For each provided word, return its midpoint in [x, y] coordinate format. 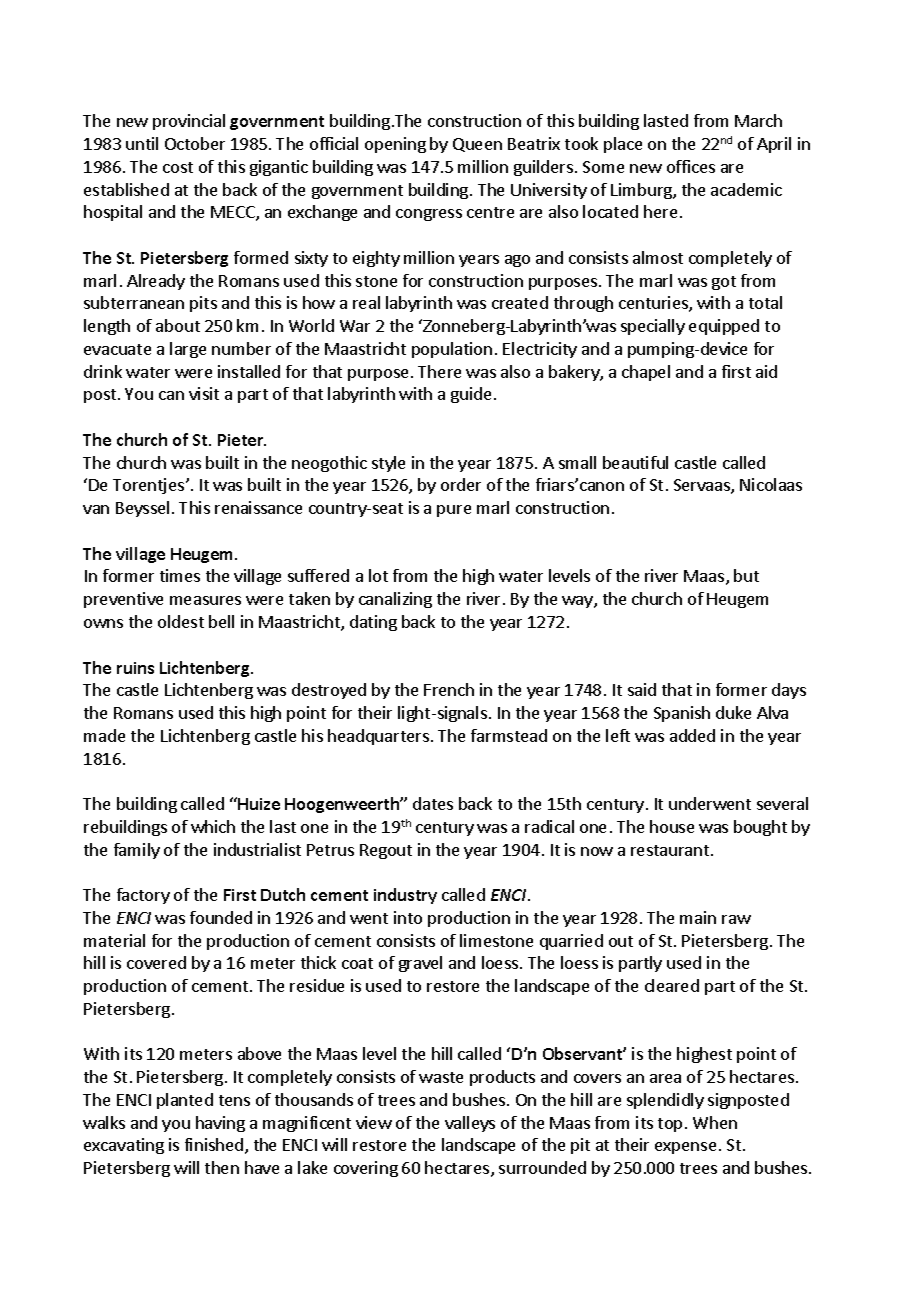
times [180, 575]
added [692, 735]
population [452, 350]
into [408, 917]
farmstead [509, 735]
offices [691, 166]
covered [156, 962]
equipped [724, 327]
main [698, 917]
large [188, 350]
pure [454, 511]
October [195, 143]
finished [214, 1144]
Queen [477, 145]
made [104, 735]
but [746, 575]
